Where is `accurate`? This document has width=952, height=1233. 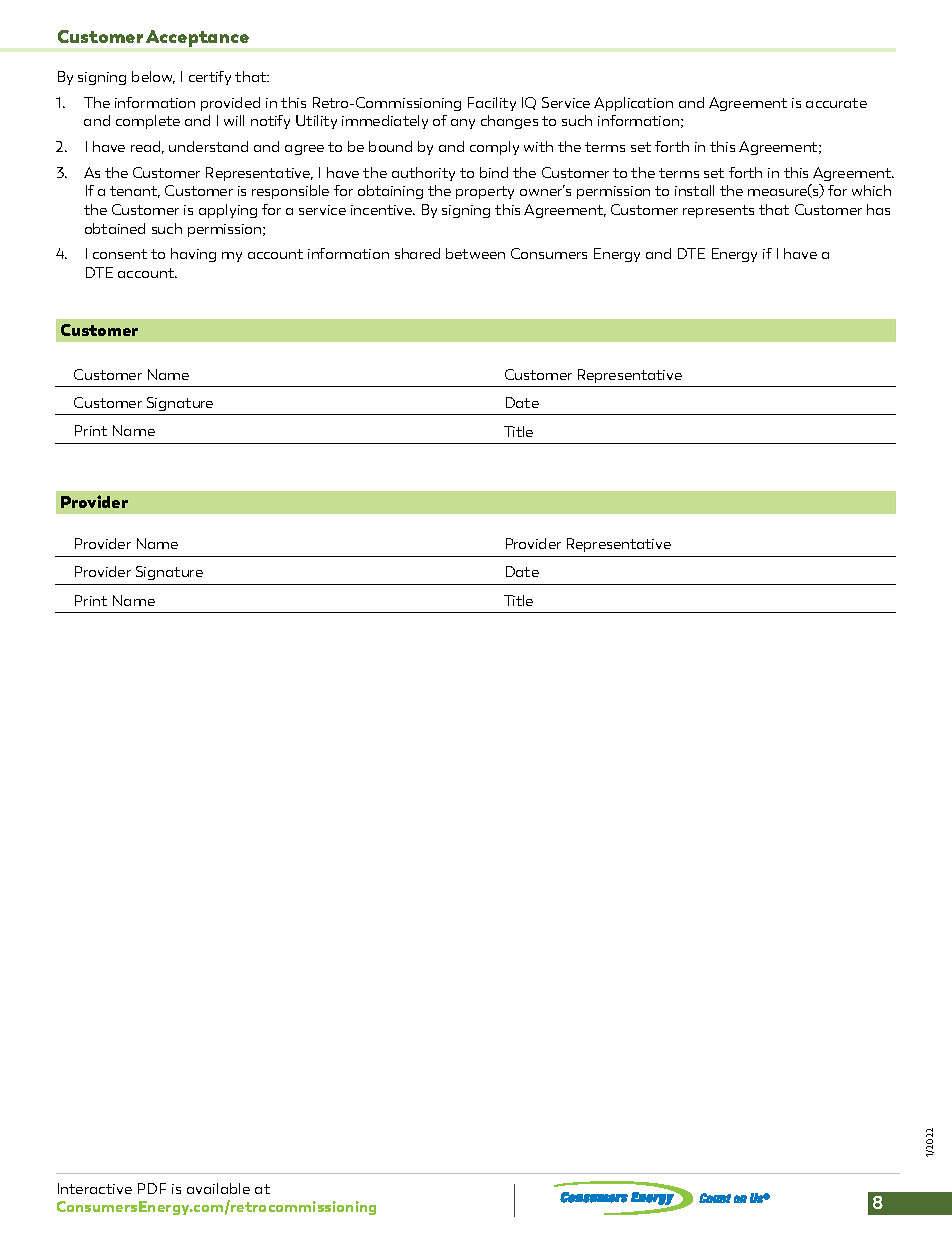
accurate is located at coordinates (836, 103).
